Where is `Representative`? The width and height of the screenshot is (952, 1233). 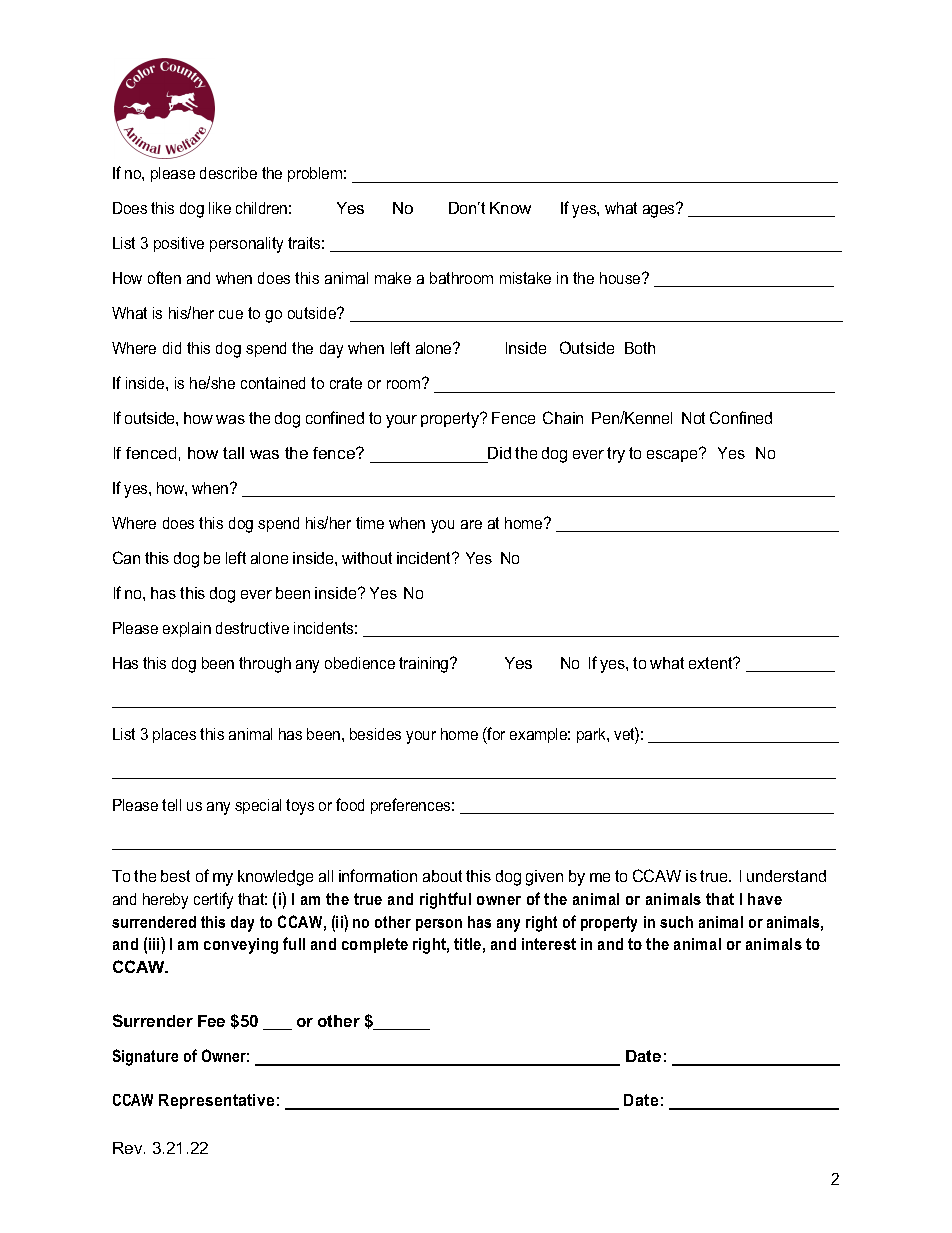
Representative is located at coordinates (216, 1101).
